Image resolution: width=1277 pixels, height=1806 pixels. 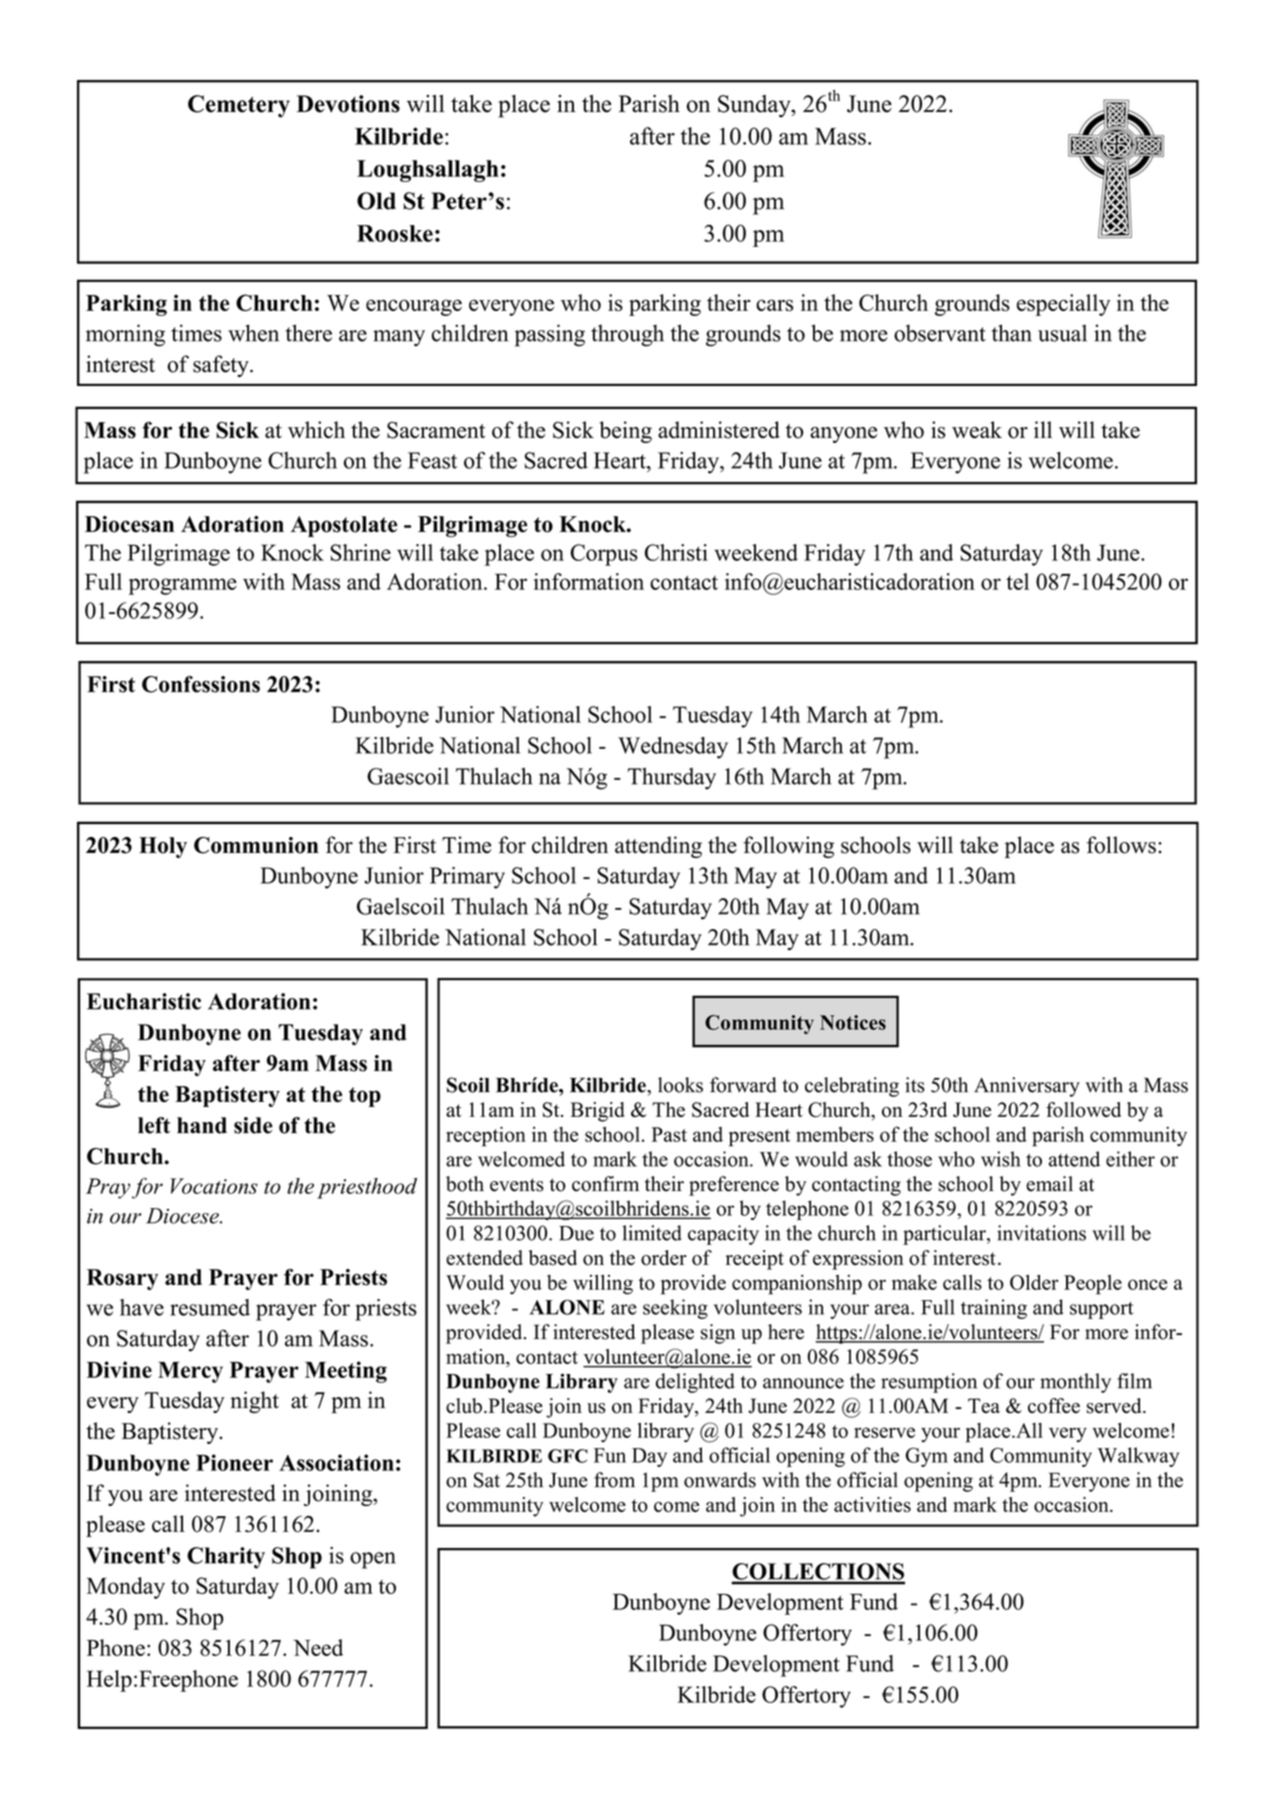 I want to click on especially, so click(x=1063, y=305).
